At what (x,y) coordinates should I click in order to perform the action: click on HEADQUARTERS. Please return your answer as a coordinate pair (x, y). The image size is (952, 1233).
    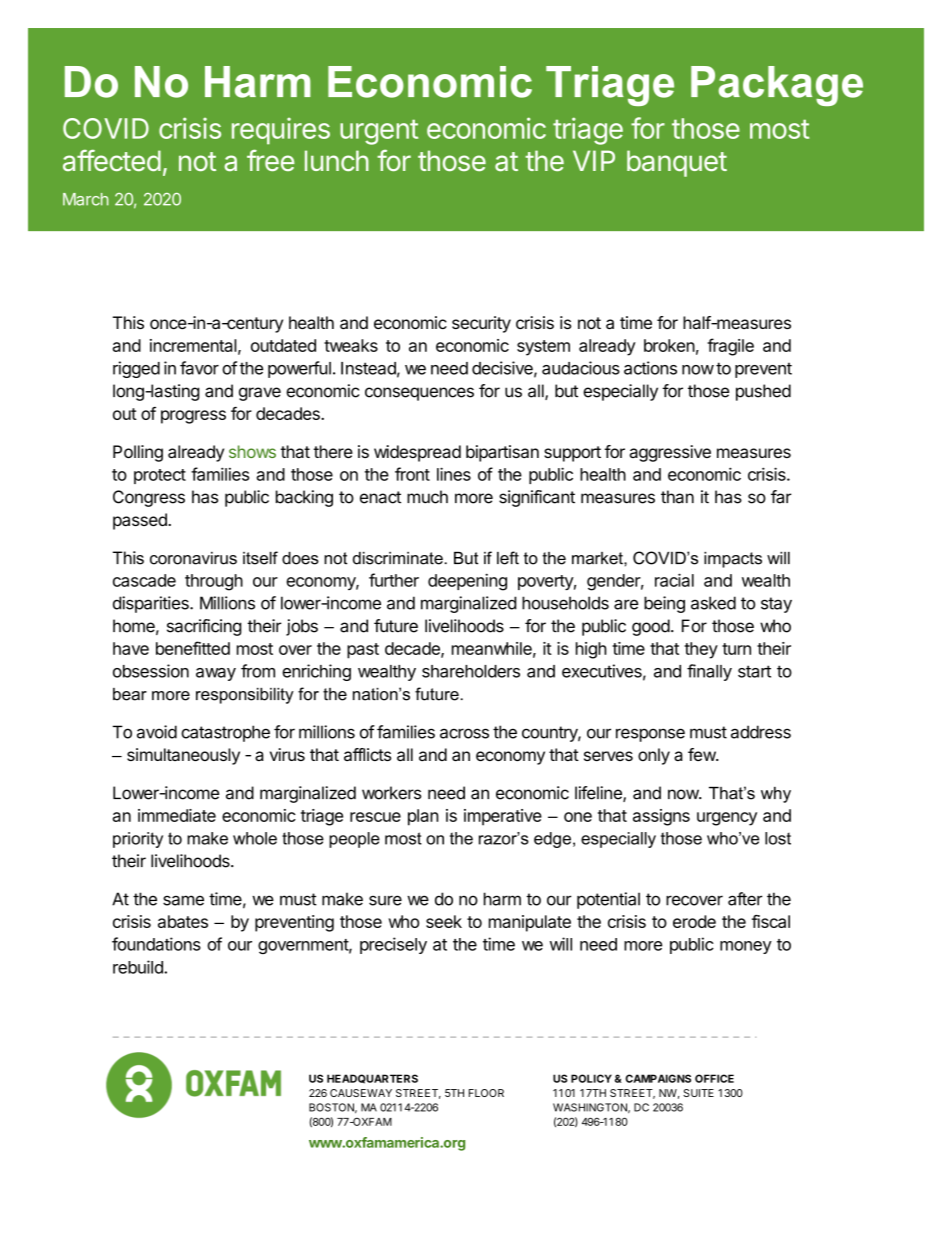
    Looking at the image, I should click on (372, 1079).
